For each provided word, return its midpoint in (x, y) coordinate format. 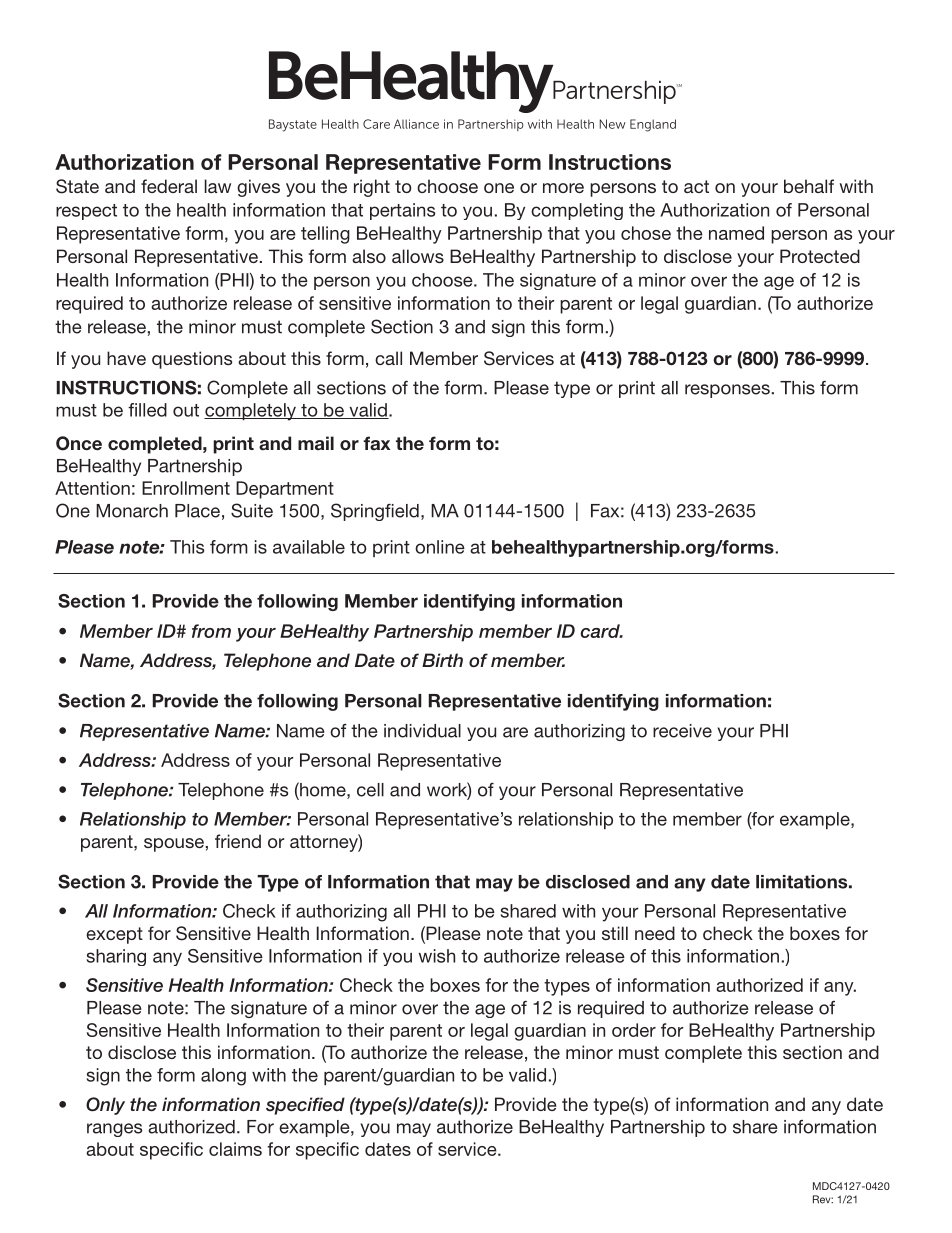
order (634, 1030)
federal (169, 186)
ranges (114, 1130)
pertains (402, 211)
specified (305, 1106)
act (696, 186)
